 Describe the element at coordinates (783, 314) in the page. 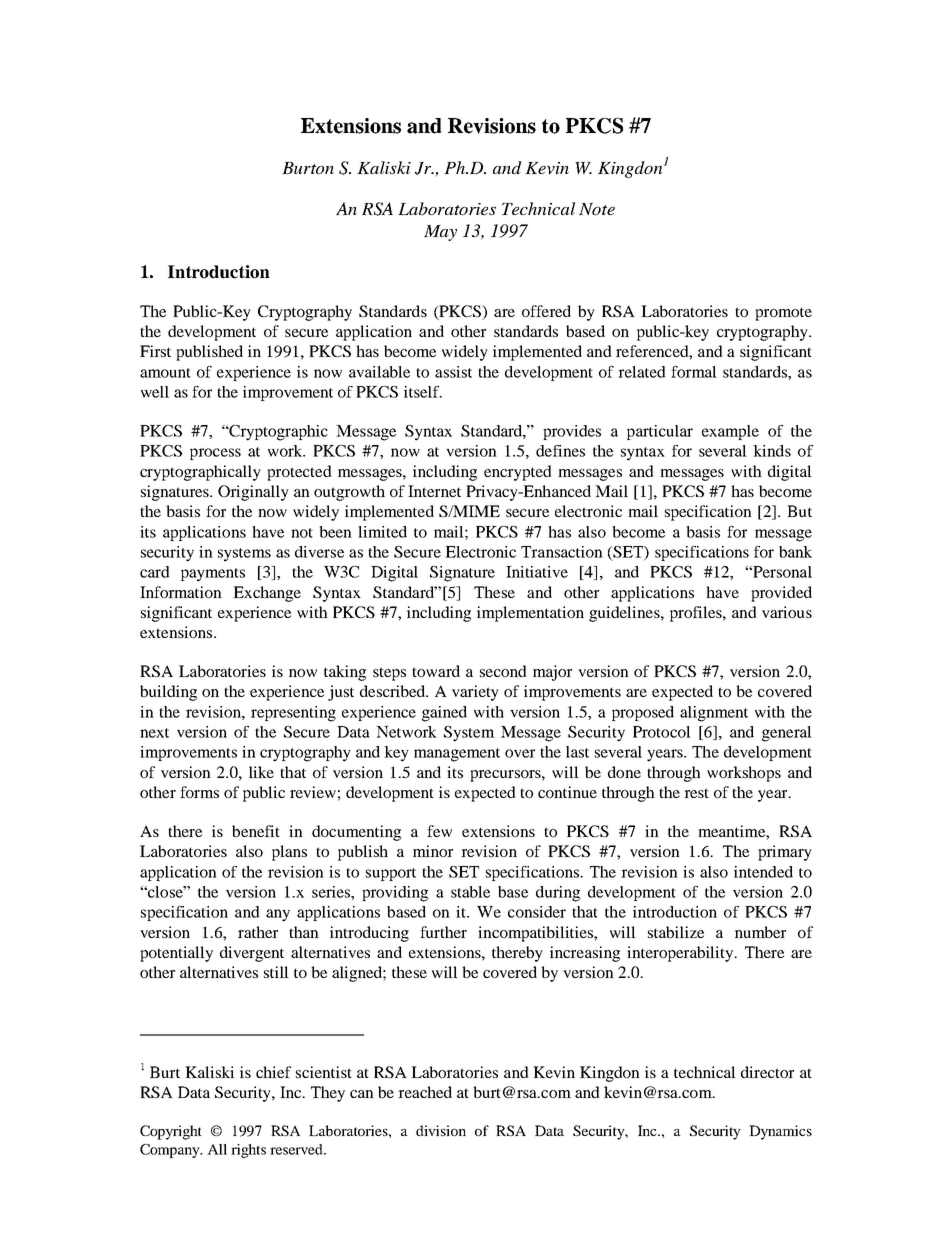

I see `promote` at that location.
